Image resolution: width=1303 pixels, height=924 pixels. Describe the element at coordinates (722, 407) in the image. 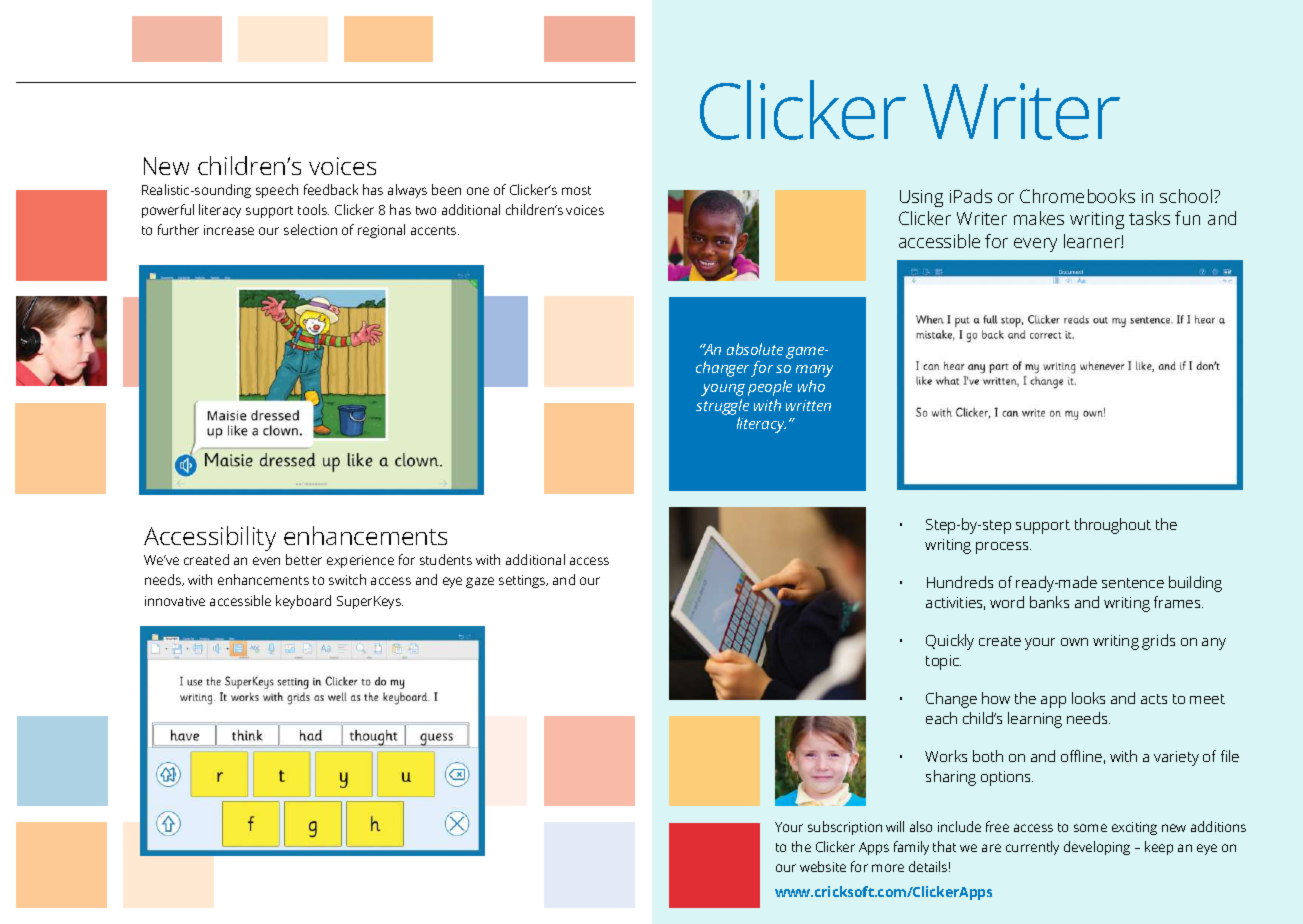

I see `struggle` at that location.
